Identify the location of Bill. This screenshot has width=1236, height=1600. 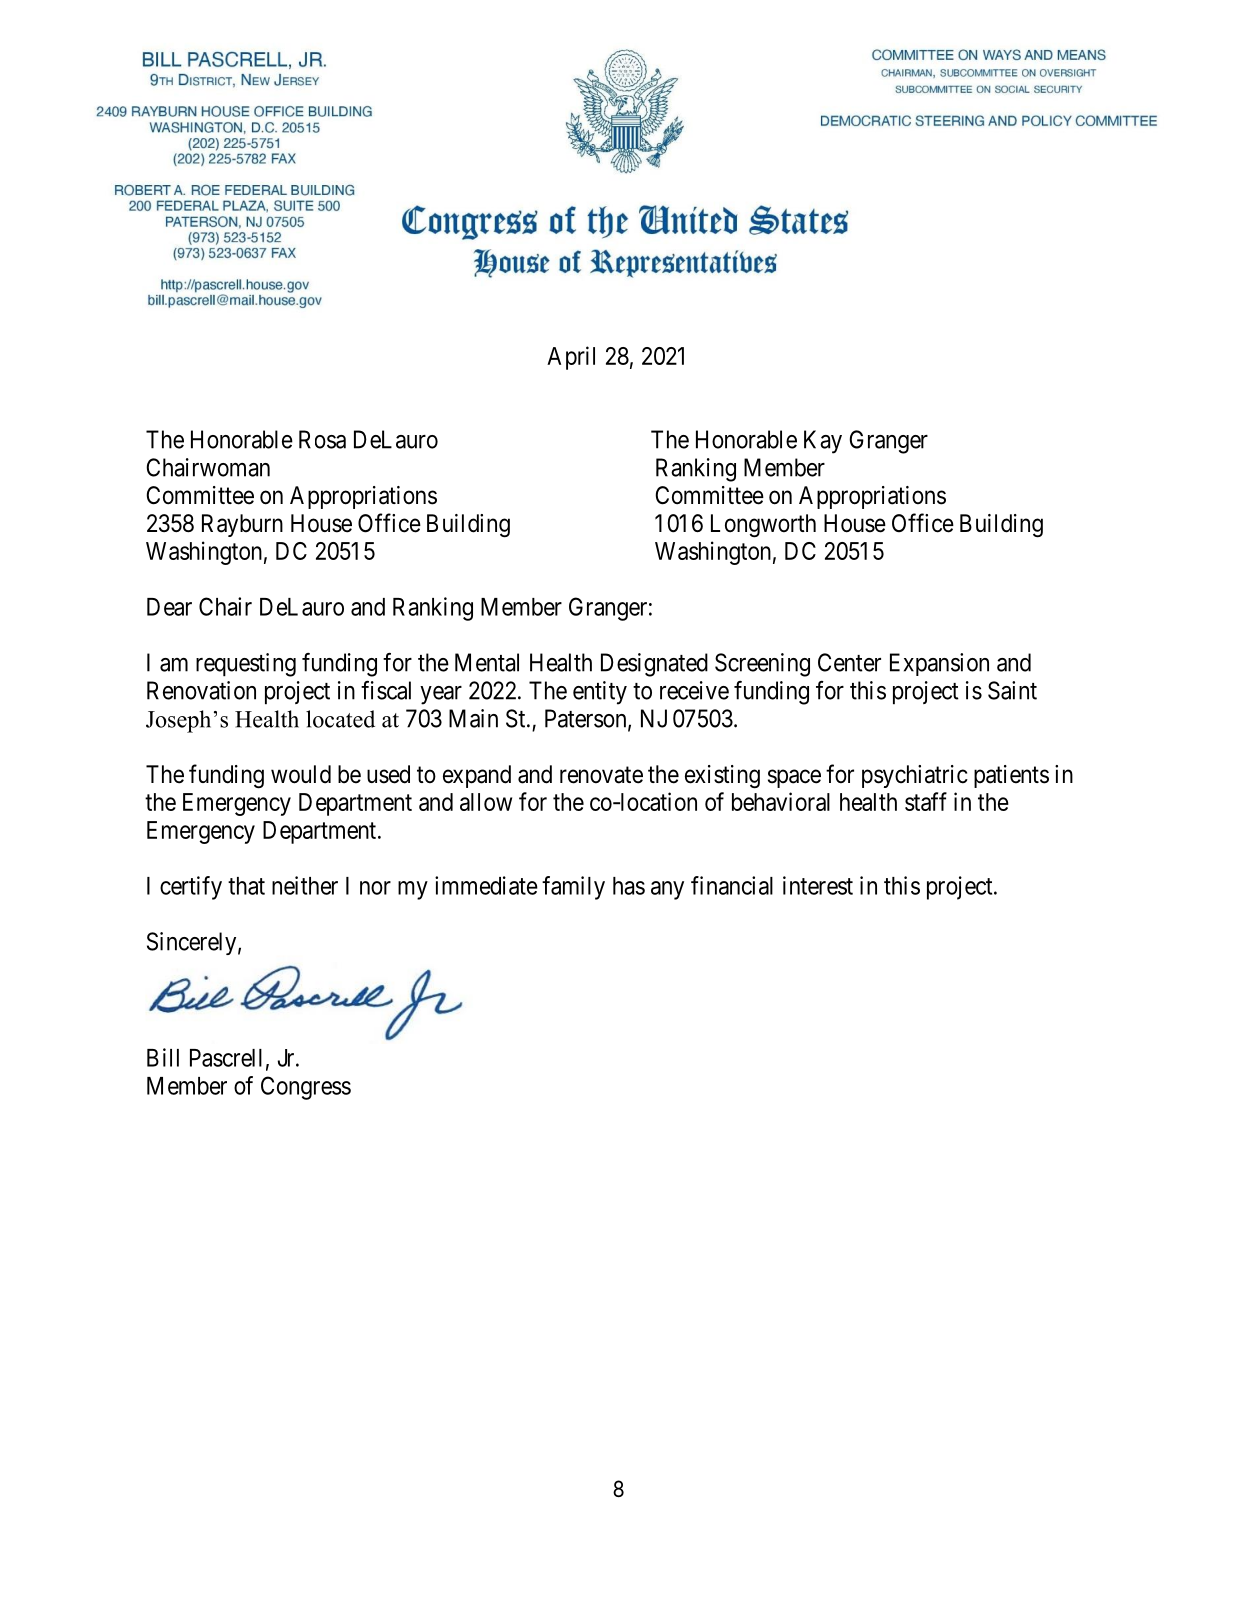
(163, 1057).
